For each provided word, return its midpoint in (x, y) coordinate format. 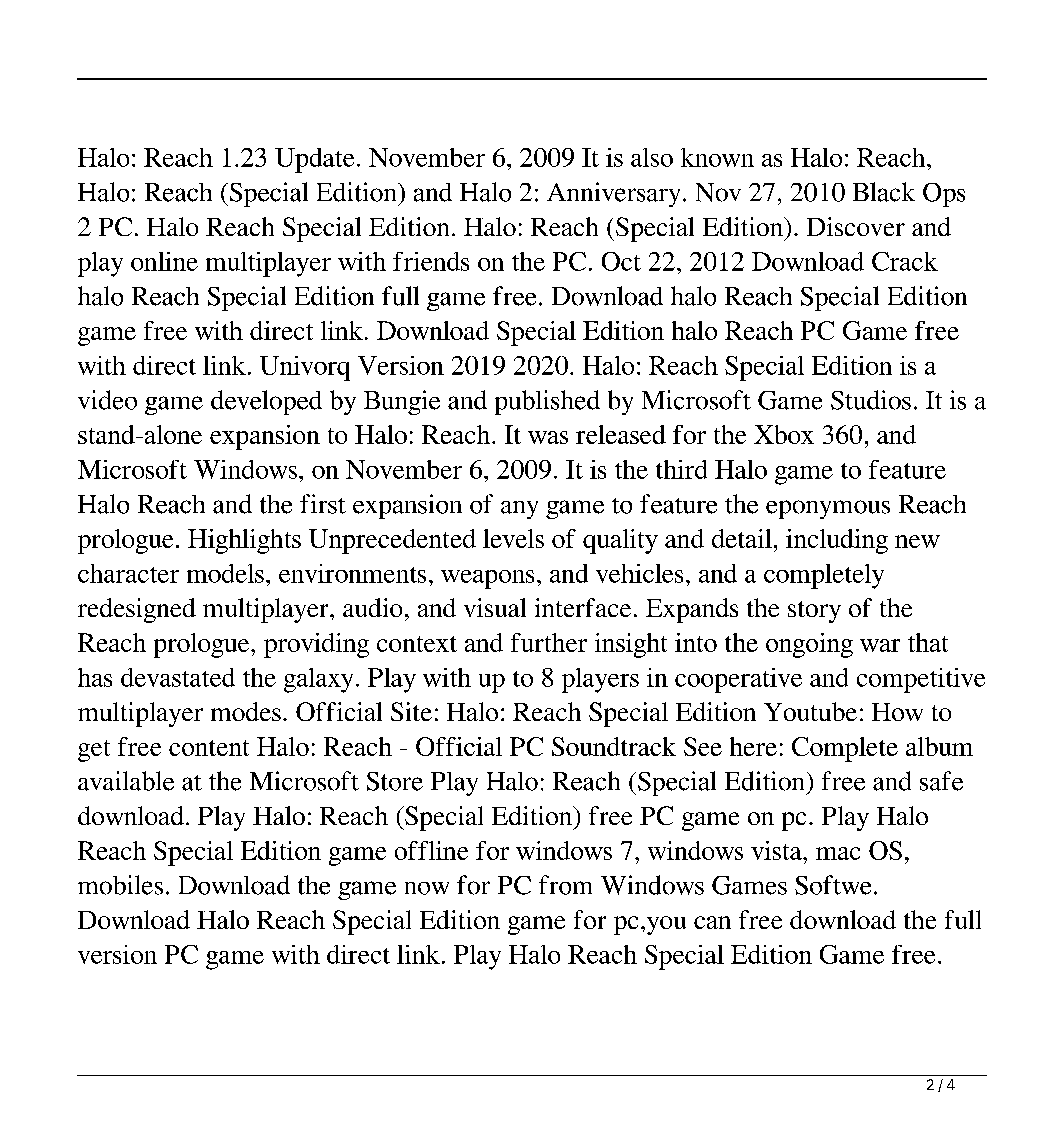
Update (314, 160)
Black (884, 192)
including (837, 541)
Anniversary (613, 194)
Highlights (244, 541)
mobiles (120, 885)
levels (513, 538)
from (565, 885)
